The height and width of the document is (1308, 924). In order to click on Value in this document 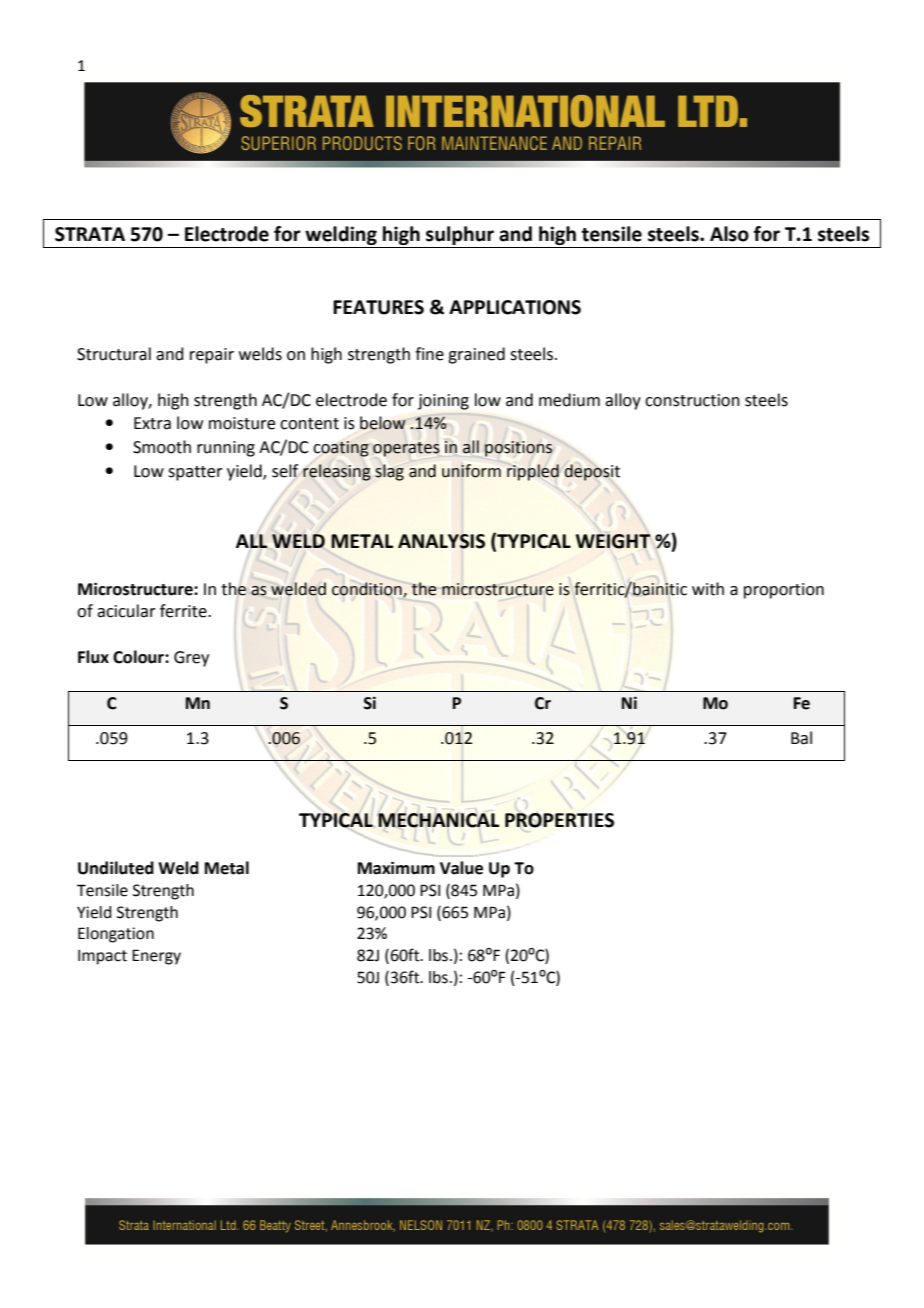, I will do `click(461, 868)`.
